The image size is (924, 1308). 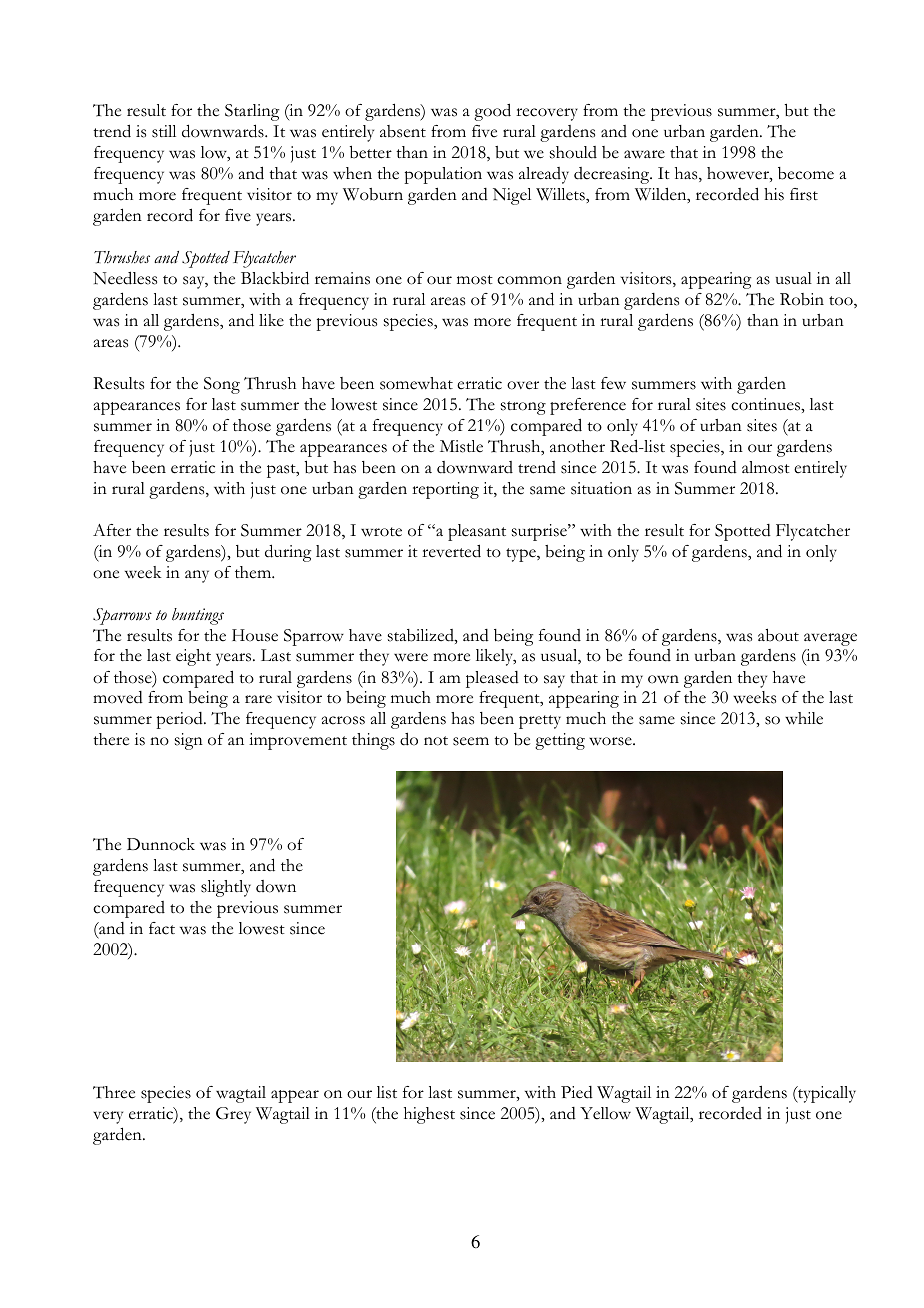 I want to click on still, so click(x=164, y=131).
